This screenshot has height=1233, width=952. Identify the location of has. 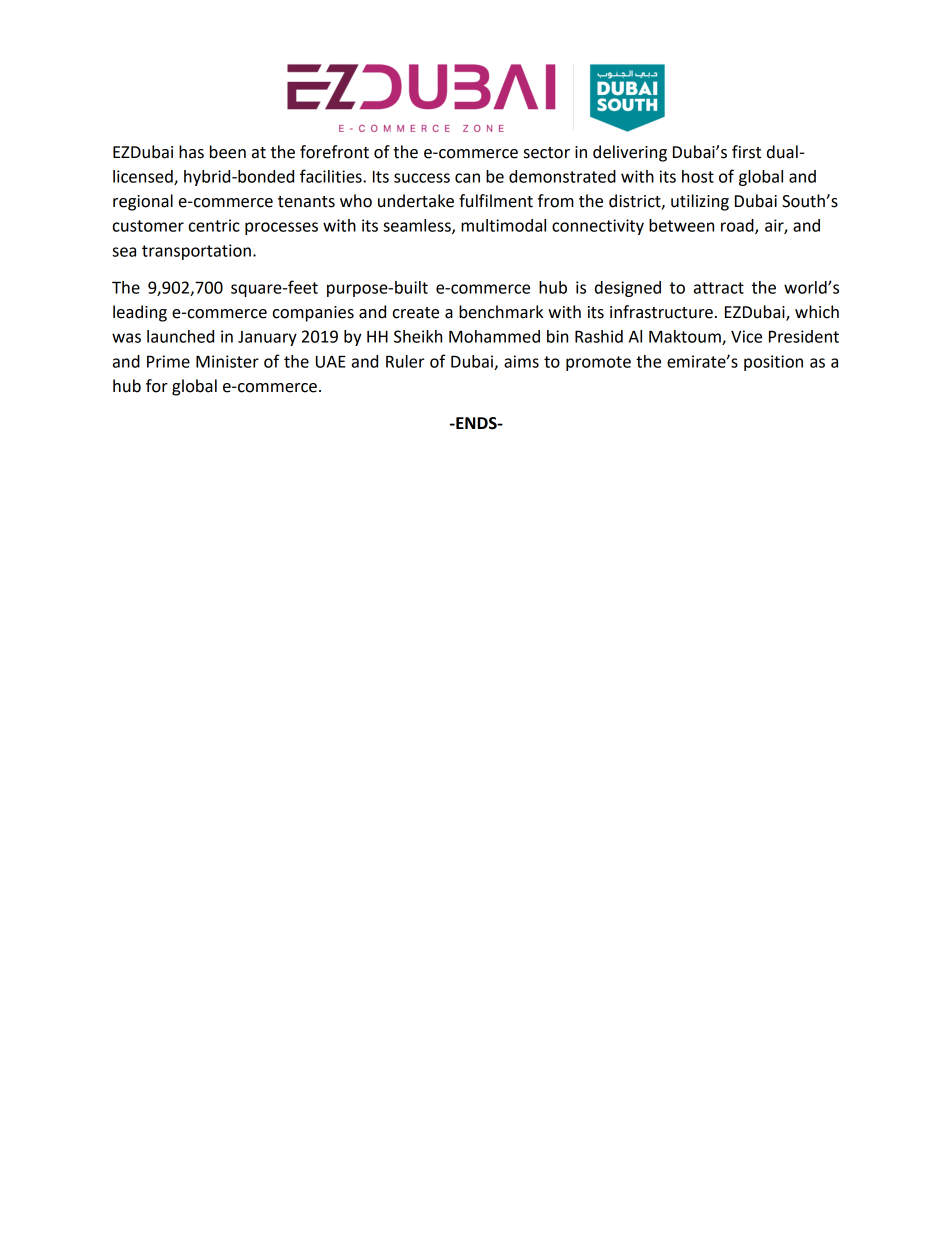
(191, 152).
